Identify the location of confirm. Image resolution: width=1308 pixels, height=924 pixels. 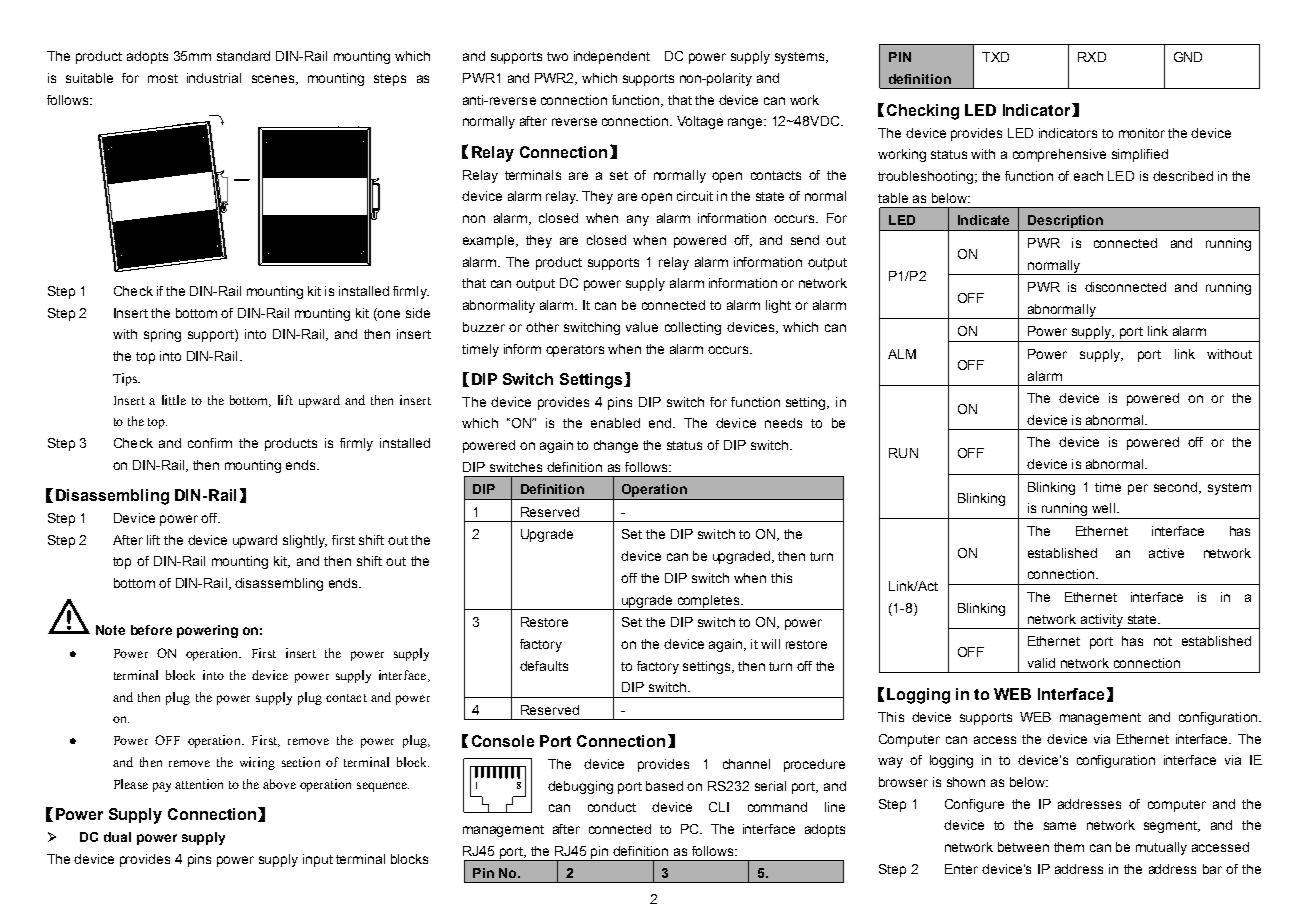
(210, 443).
